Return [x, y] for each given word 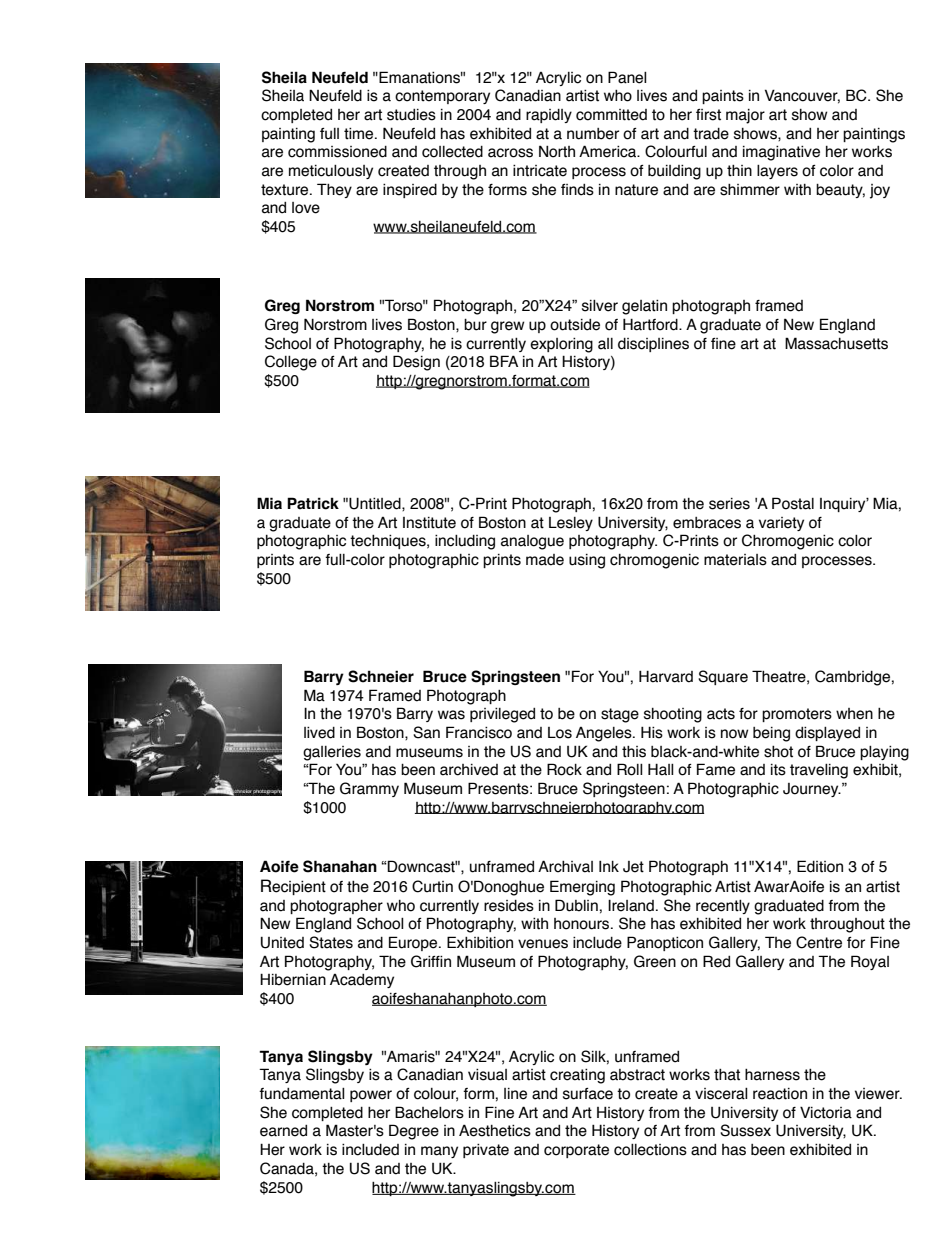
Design [416, 363]
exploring [561, 345]
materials [735, 560]
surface [588, 1094]
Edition [820, 866]
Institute [429, 523]
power [371, 1096]
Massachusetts [836, 343]
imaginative [781, 153]
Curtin [432, 886]
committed [611, 115]
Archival [565, 866]
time [360, 133]
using [587, 561]
